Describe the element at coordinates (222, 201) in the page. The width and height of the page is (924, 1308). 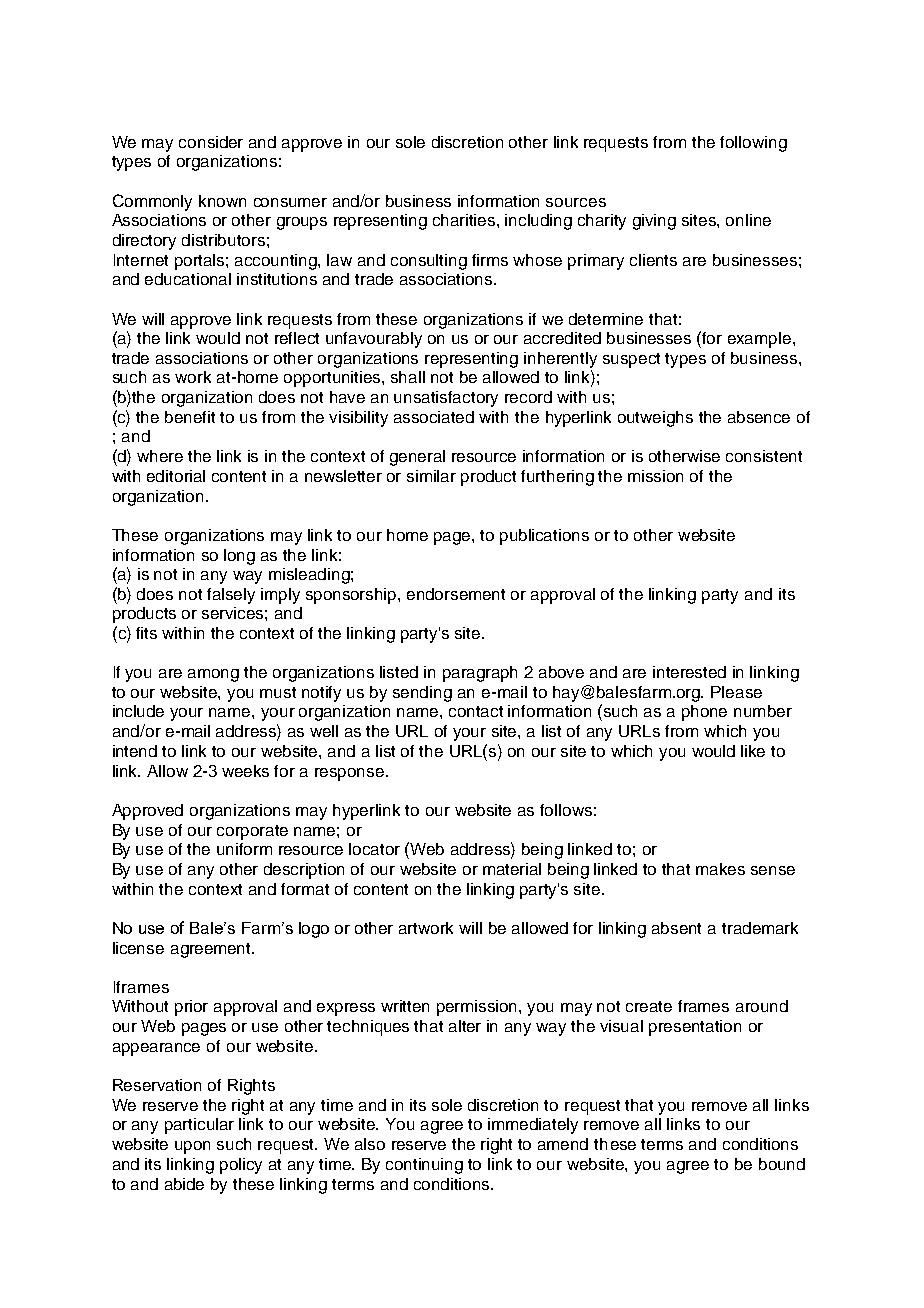
I see `known` at that location.
